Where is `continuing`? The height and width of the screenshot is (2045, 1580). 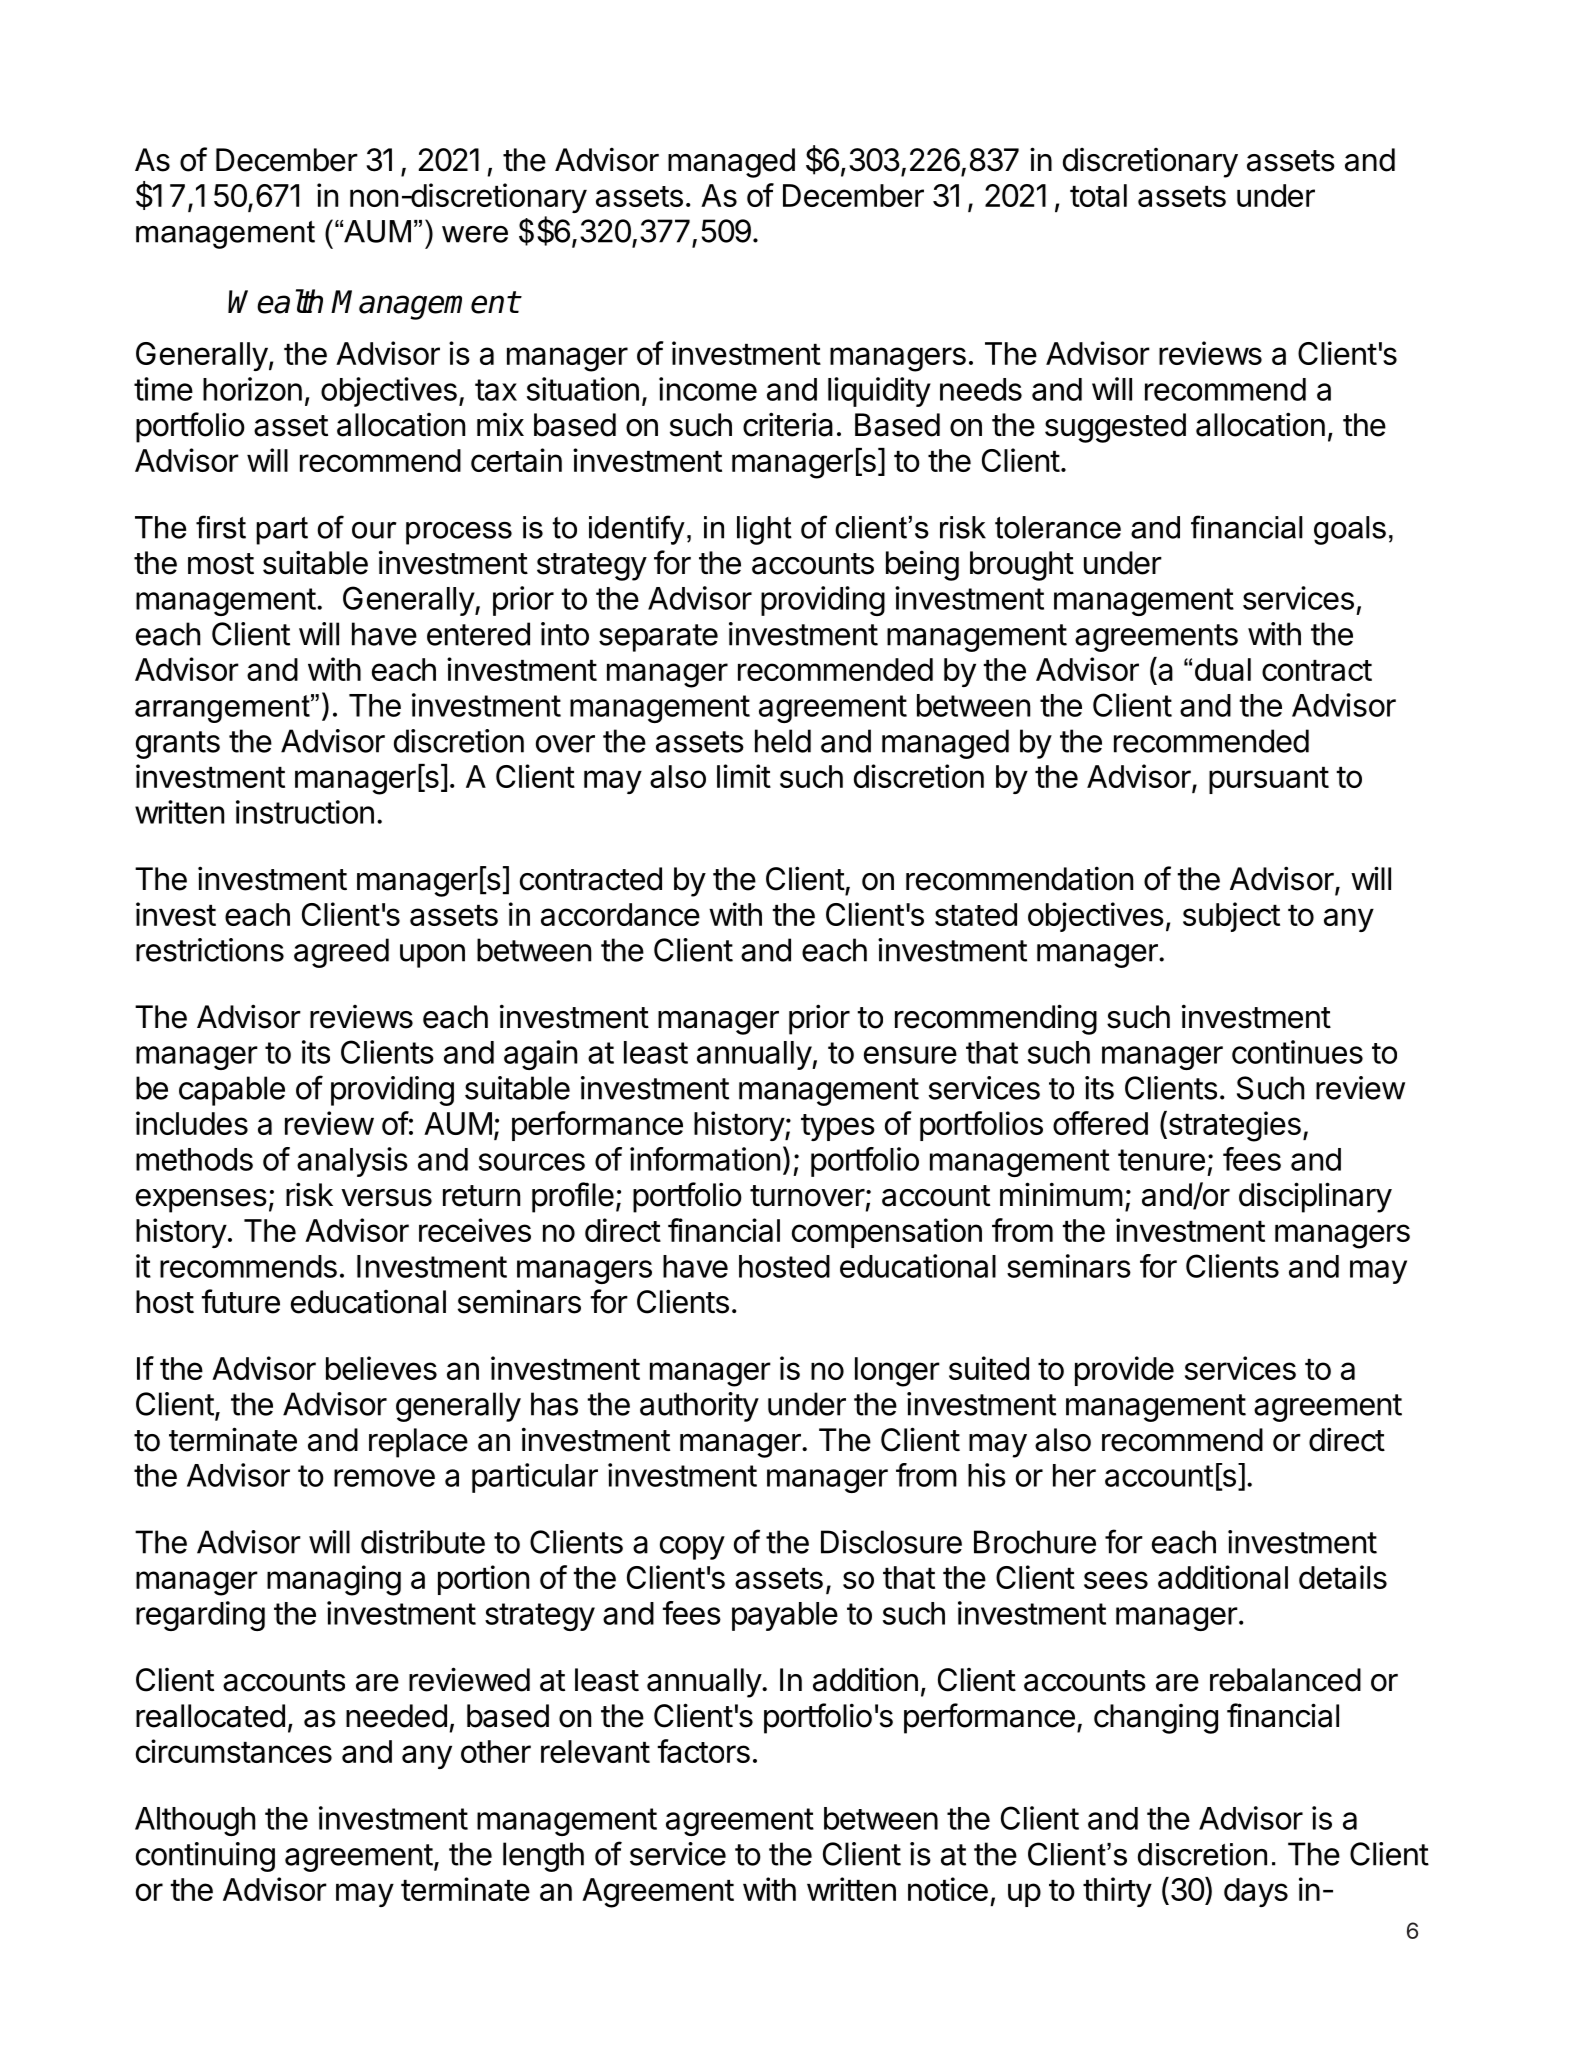 continuing is located at coordinates (205, 1857).
